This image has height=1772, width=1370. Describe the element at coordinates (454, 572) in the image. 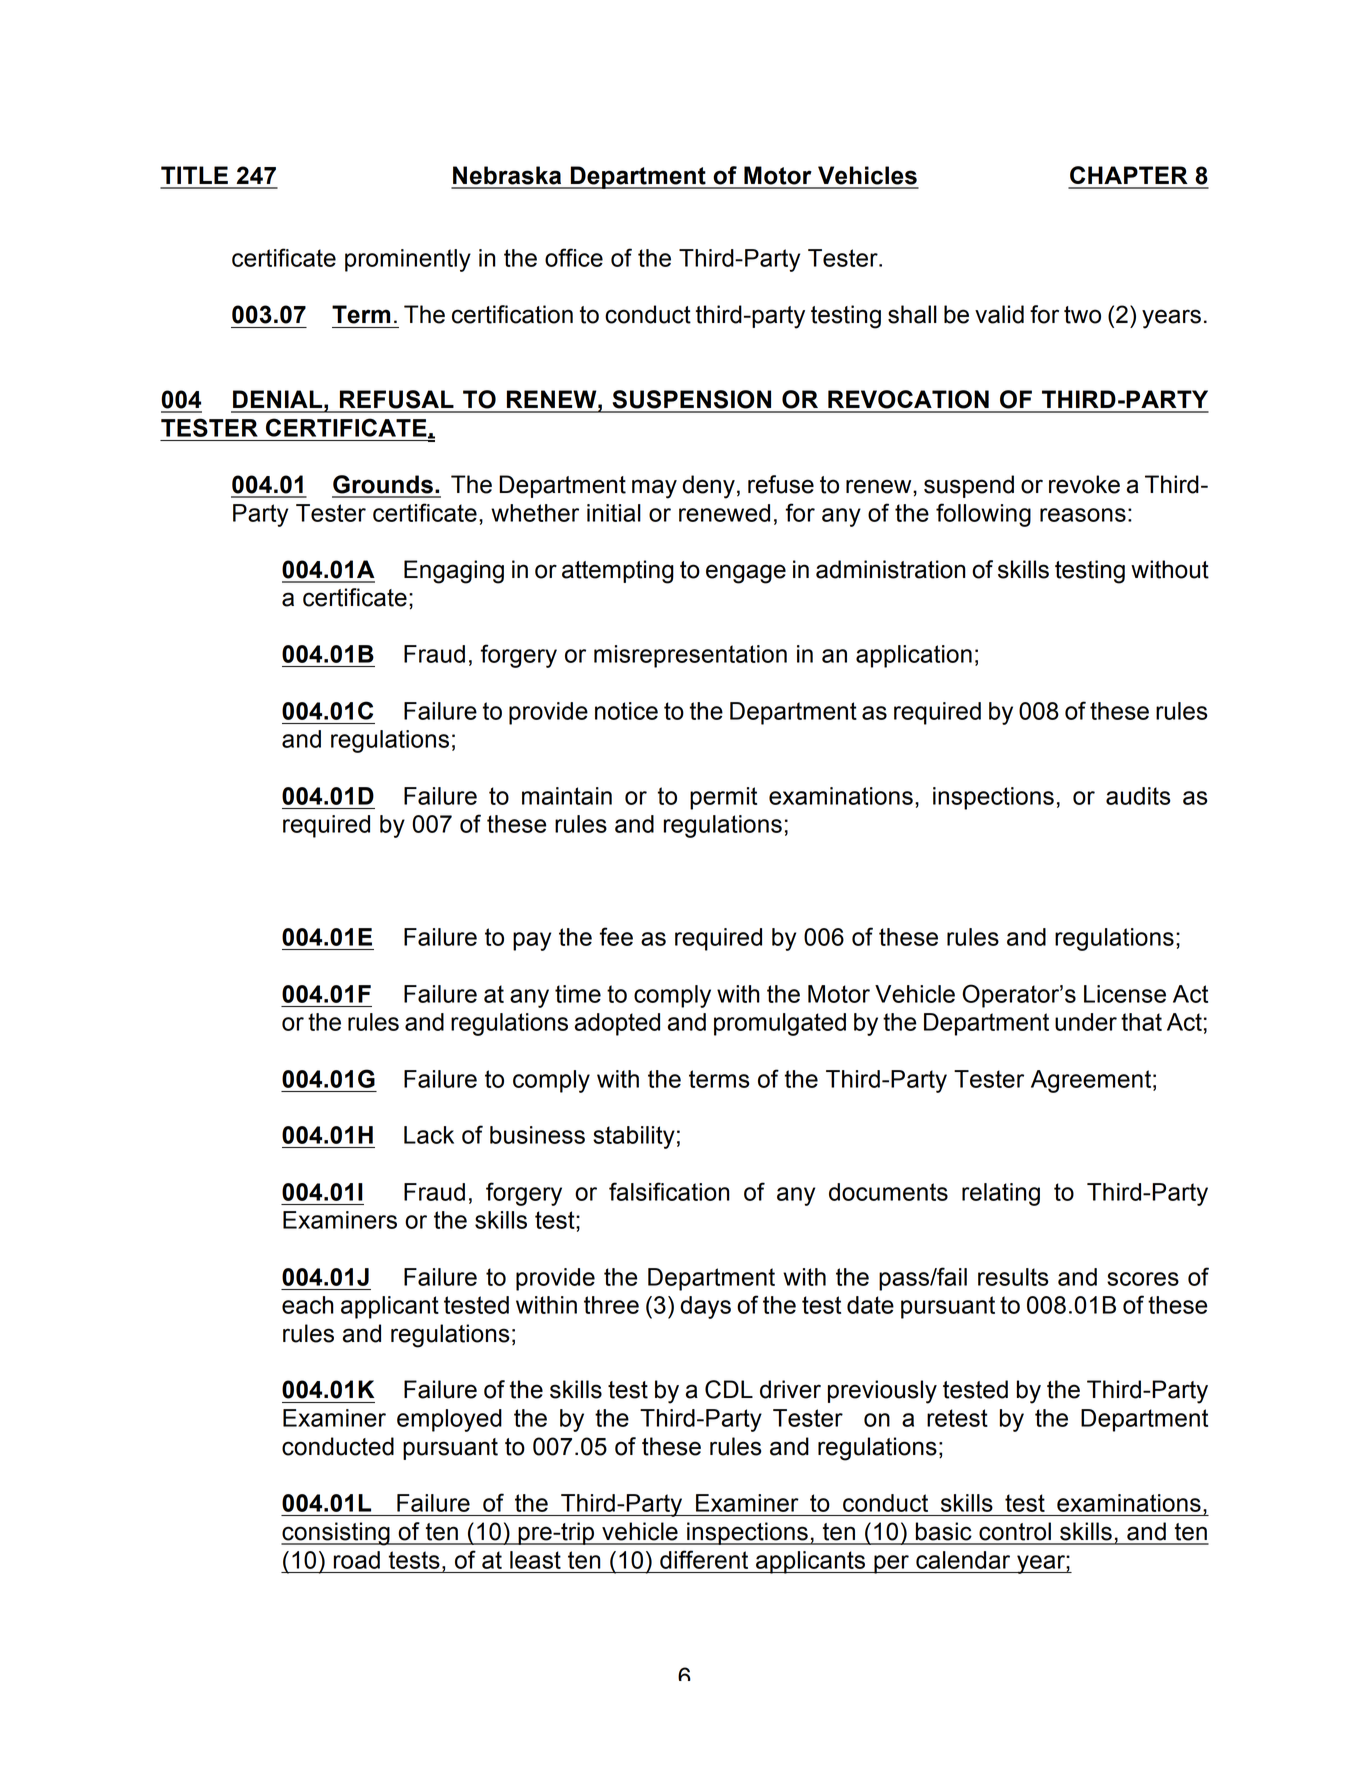

I see `Engaging` at that location.
